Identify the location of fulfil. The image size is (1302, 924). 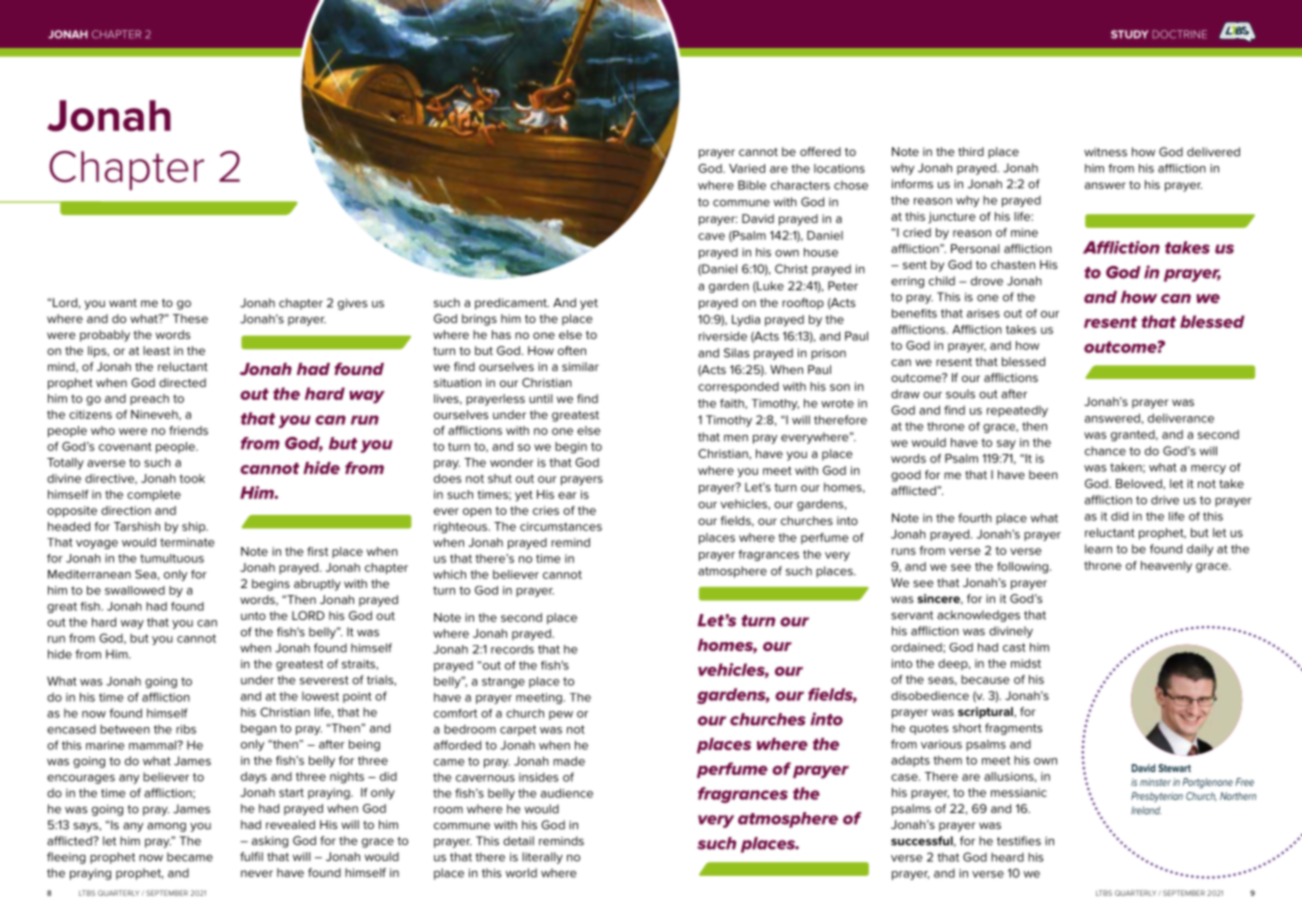
(251, 856).
